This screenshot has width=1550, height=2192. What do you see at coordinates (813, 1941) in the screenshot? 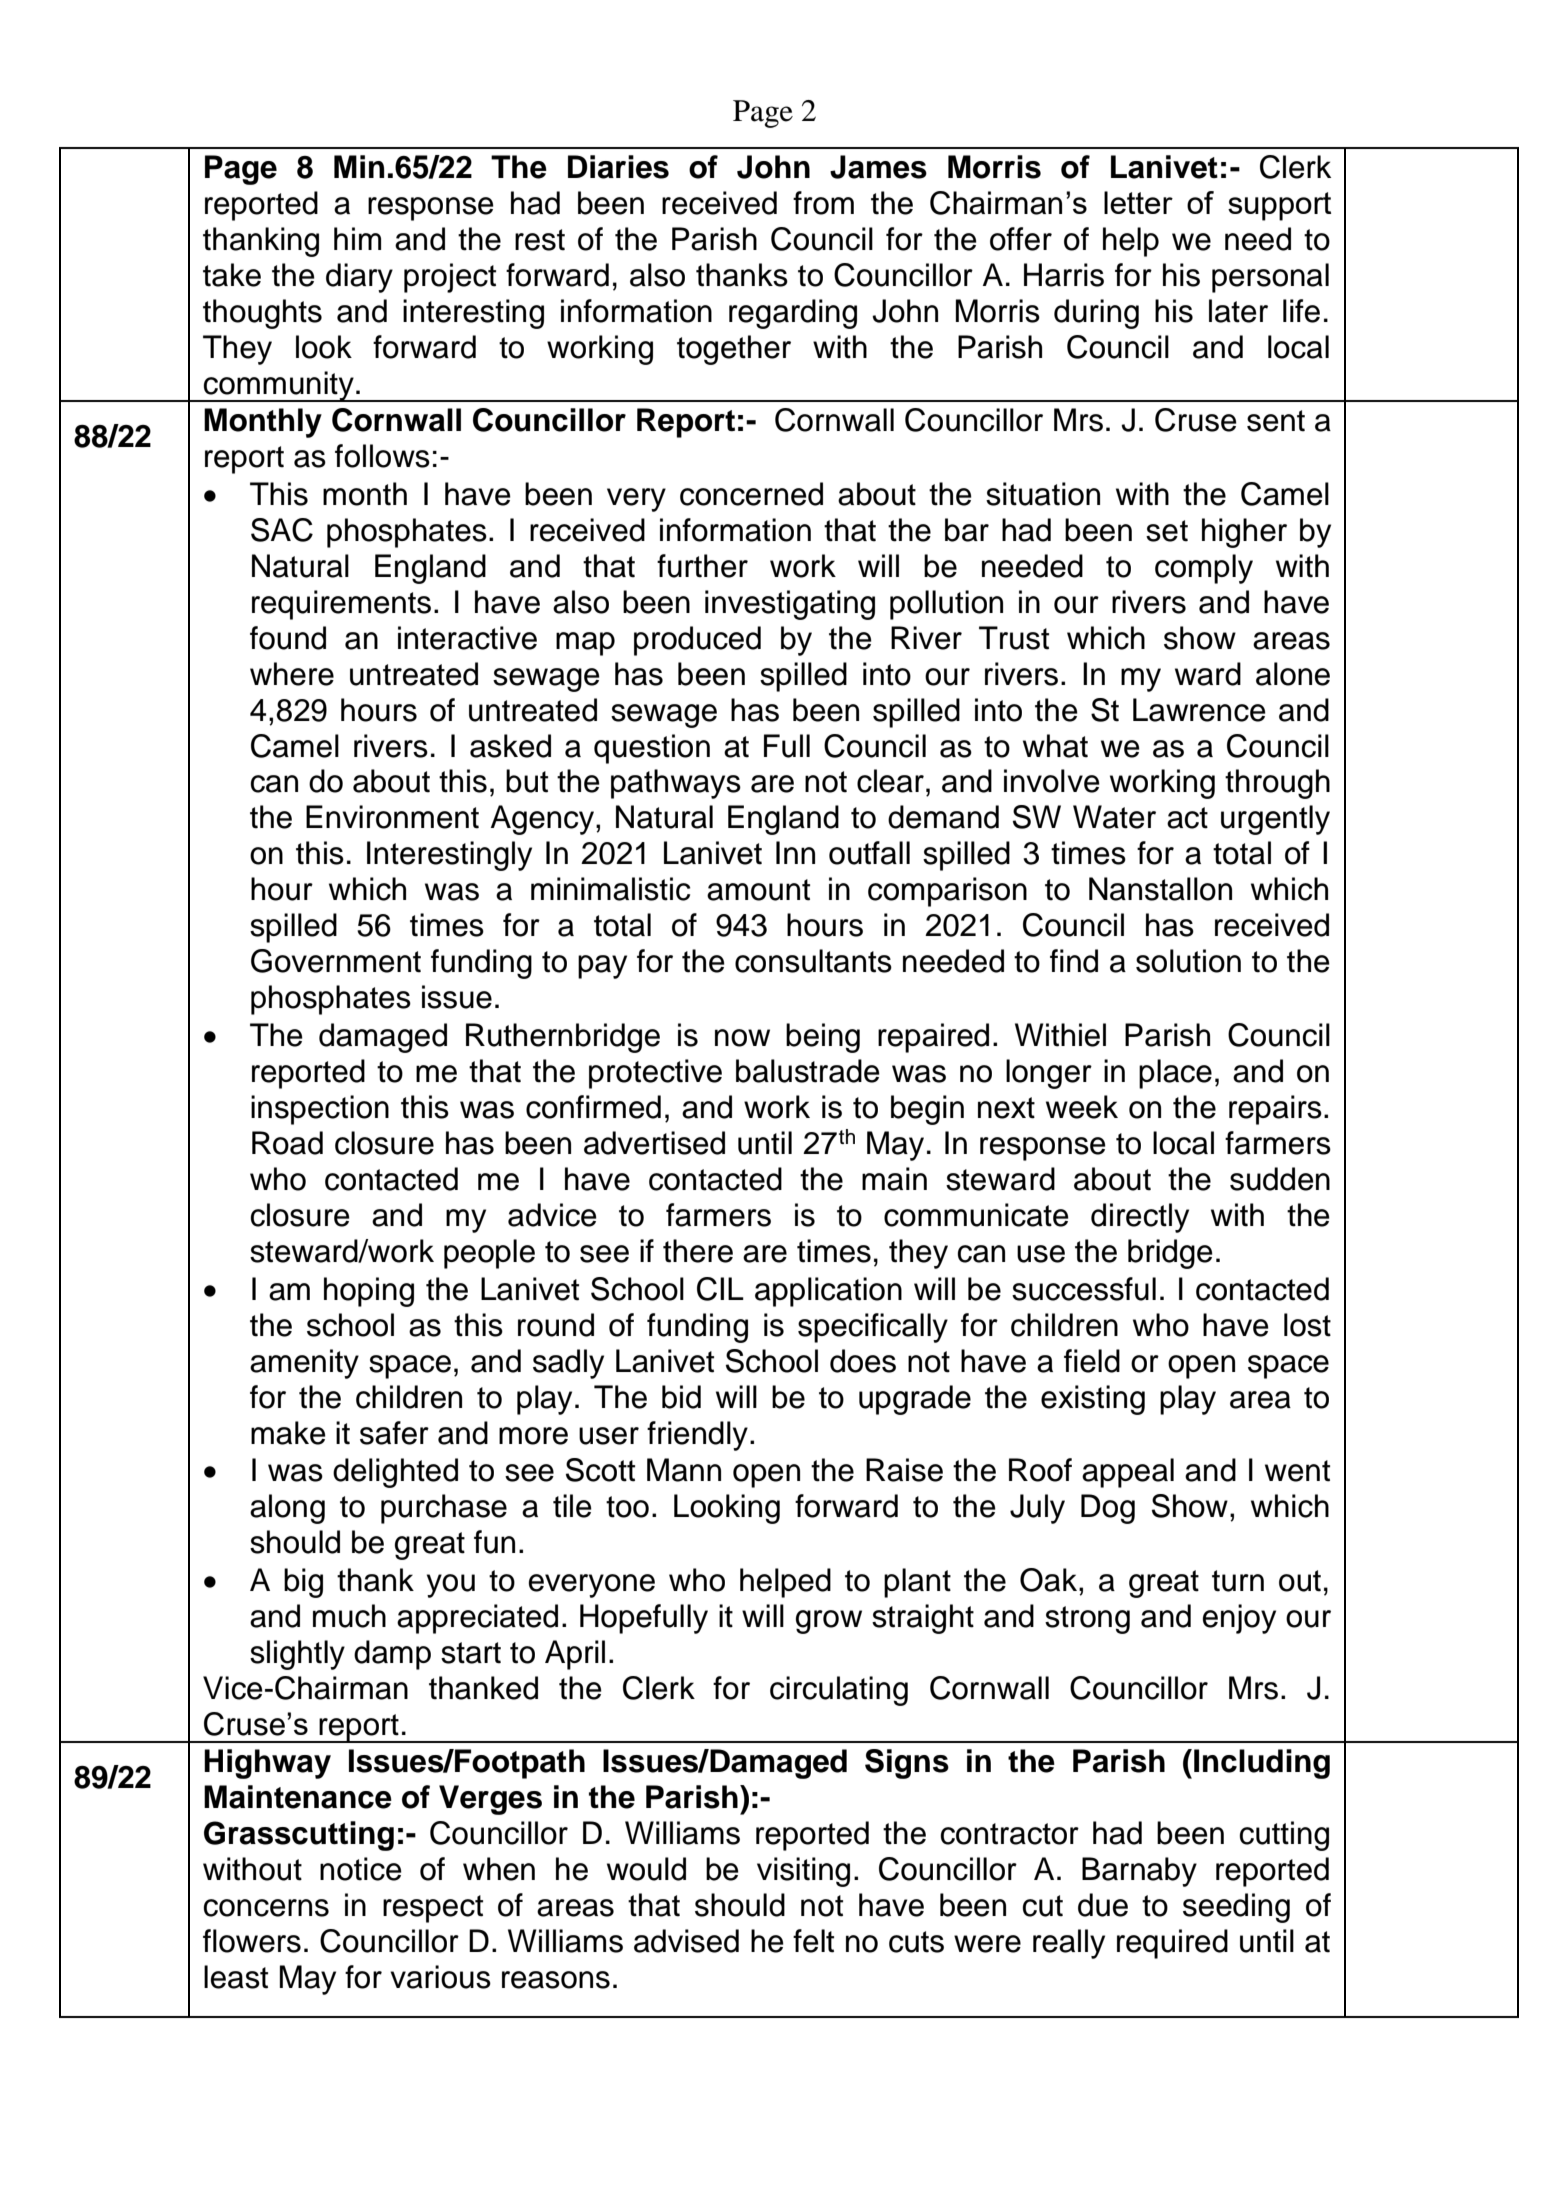
I see `felt` at bounding box center [813, 1941].
